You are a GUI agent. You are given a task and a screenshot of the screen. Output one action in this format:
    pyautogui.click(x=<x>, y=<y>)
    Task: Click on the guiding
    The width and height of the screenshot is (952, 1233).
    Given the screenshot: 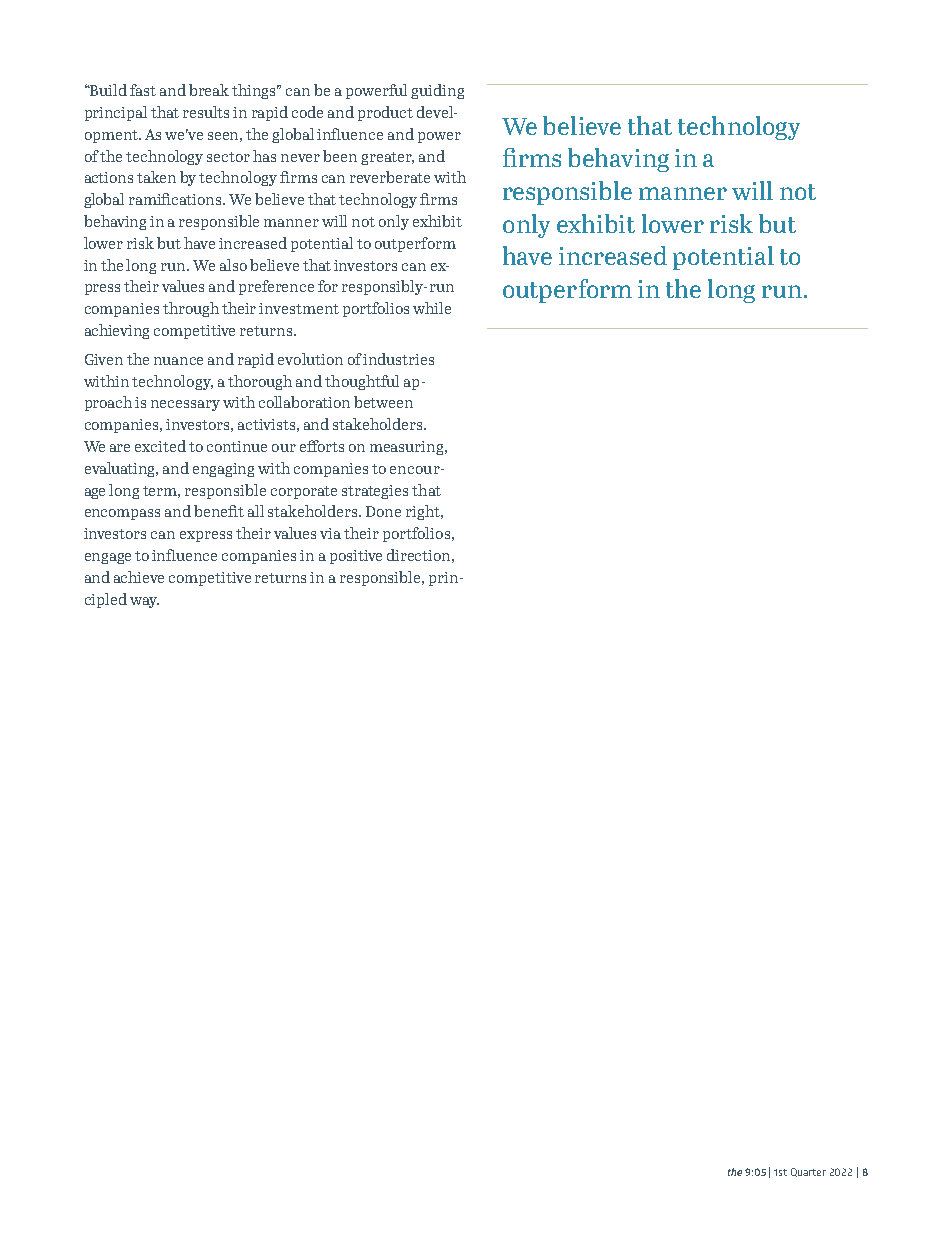 What is the action you would take?
    pyautogui.click(x=437, y=91)
